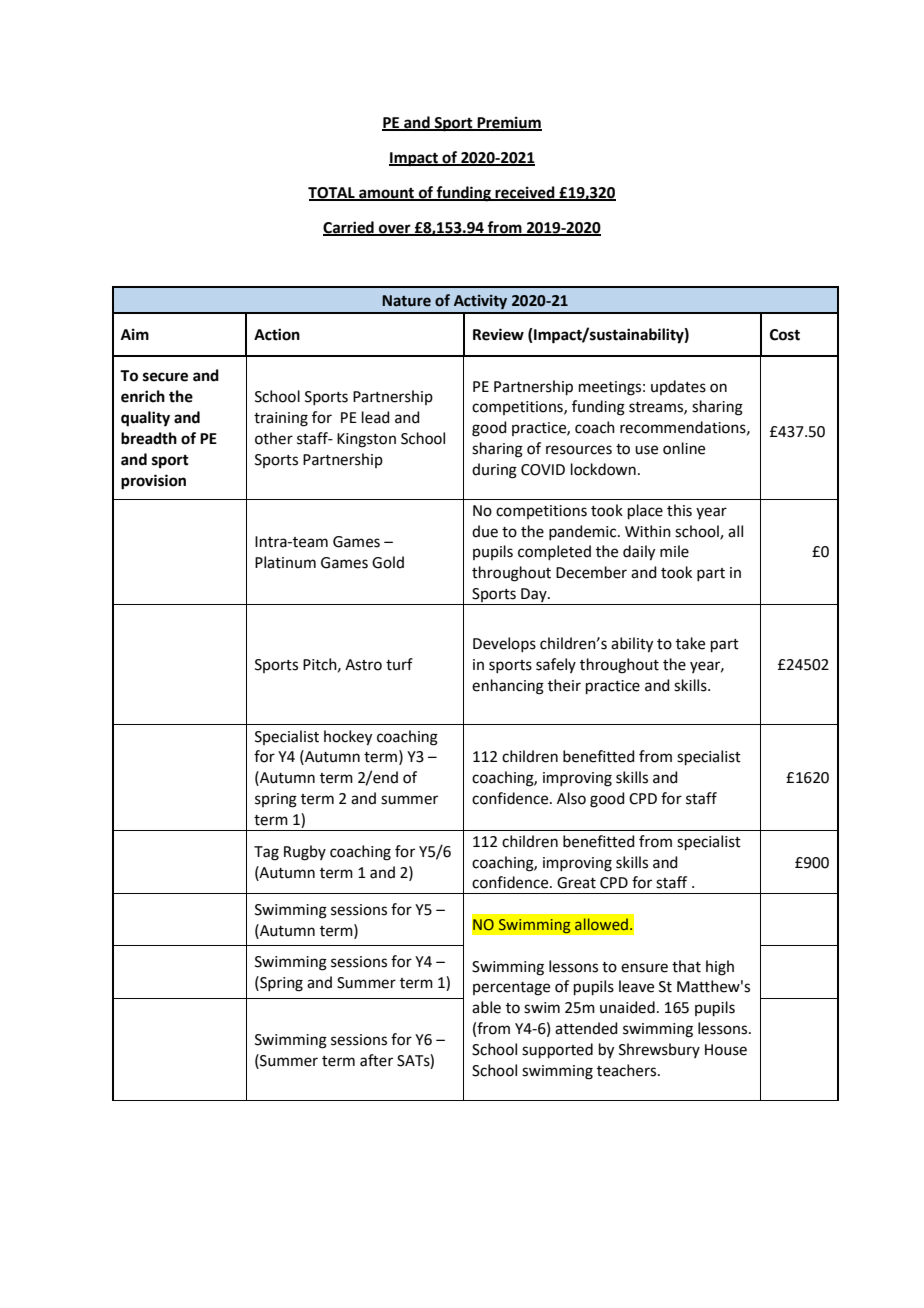 Image resolution: width=924 pixels, height=1308 pixels. I want to click on Develops, so click(504, 644).
